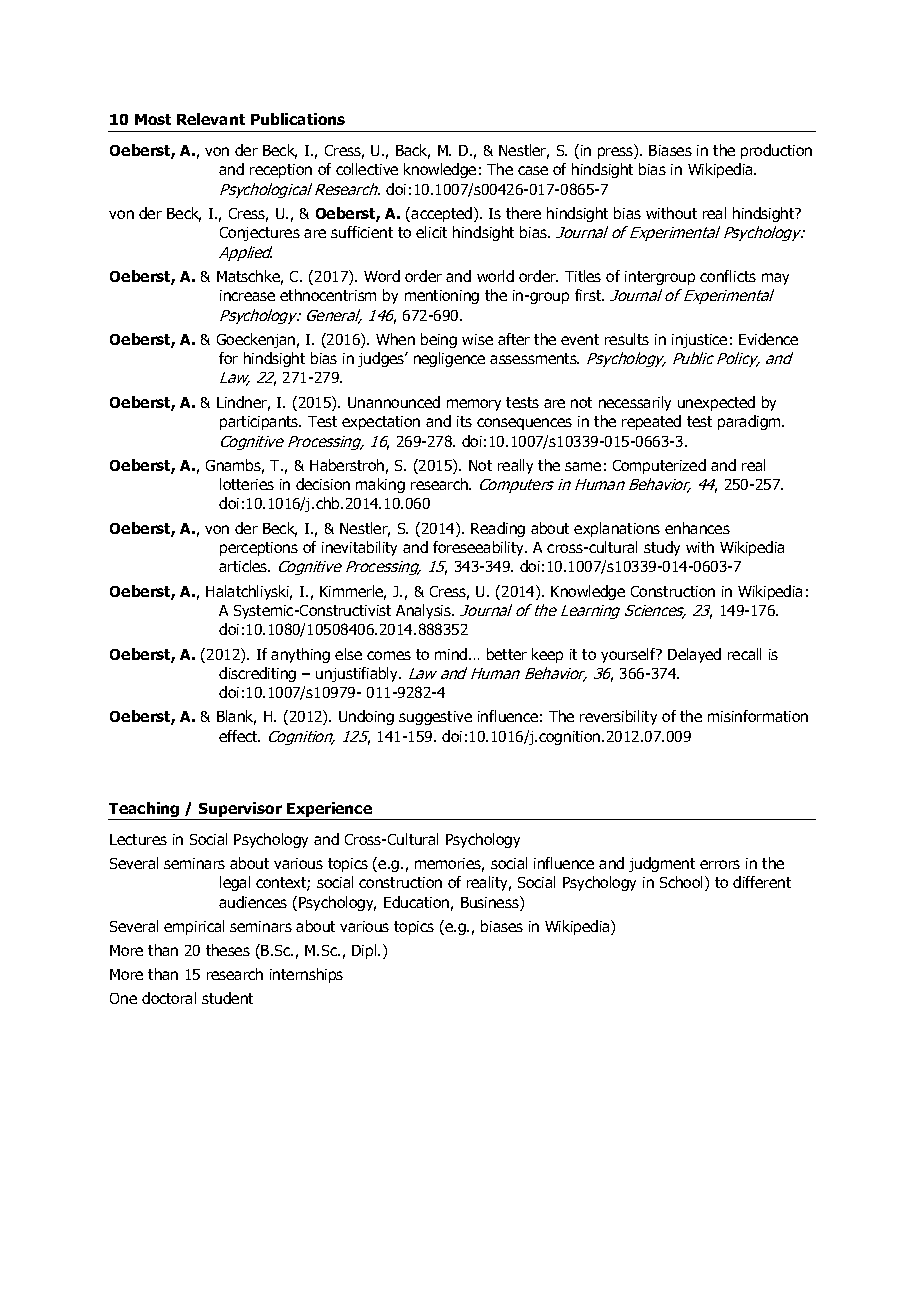 The height and width of the screenshot is (1309, 924). Describe the element at coordinates (260, 423) in the screenshot. I see `participants` at that location.
